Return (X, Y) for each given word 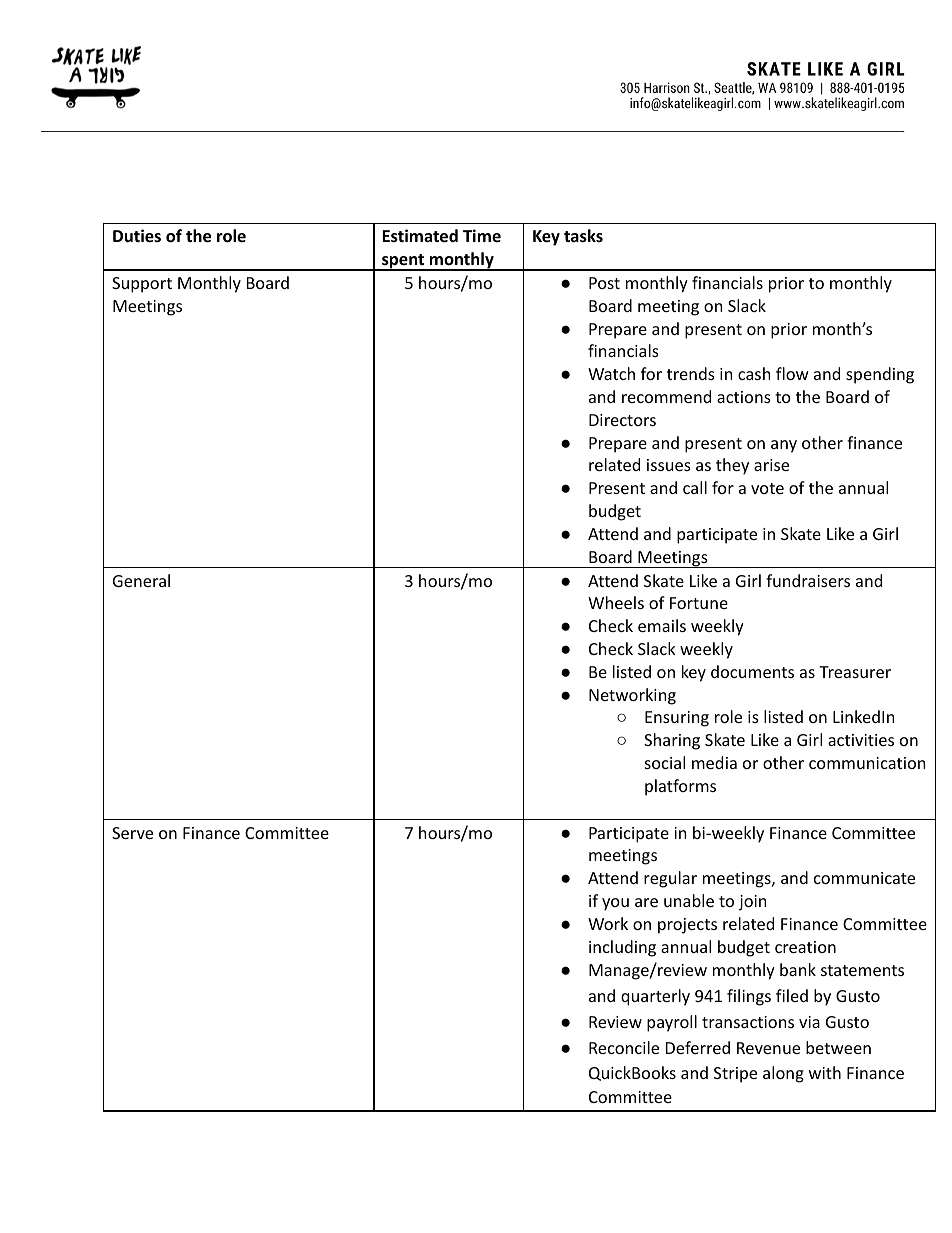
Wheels (616, 602)
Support (142, 285)
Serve (132, 833)
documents (752, 671)
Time (482, 235)
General (141, 580)
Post (604, 283)
